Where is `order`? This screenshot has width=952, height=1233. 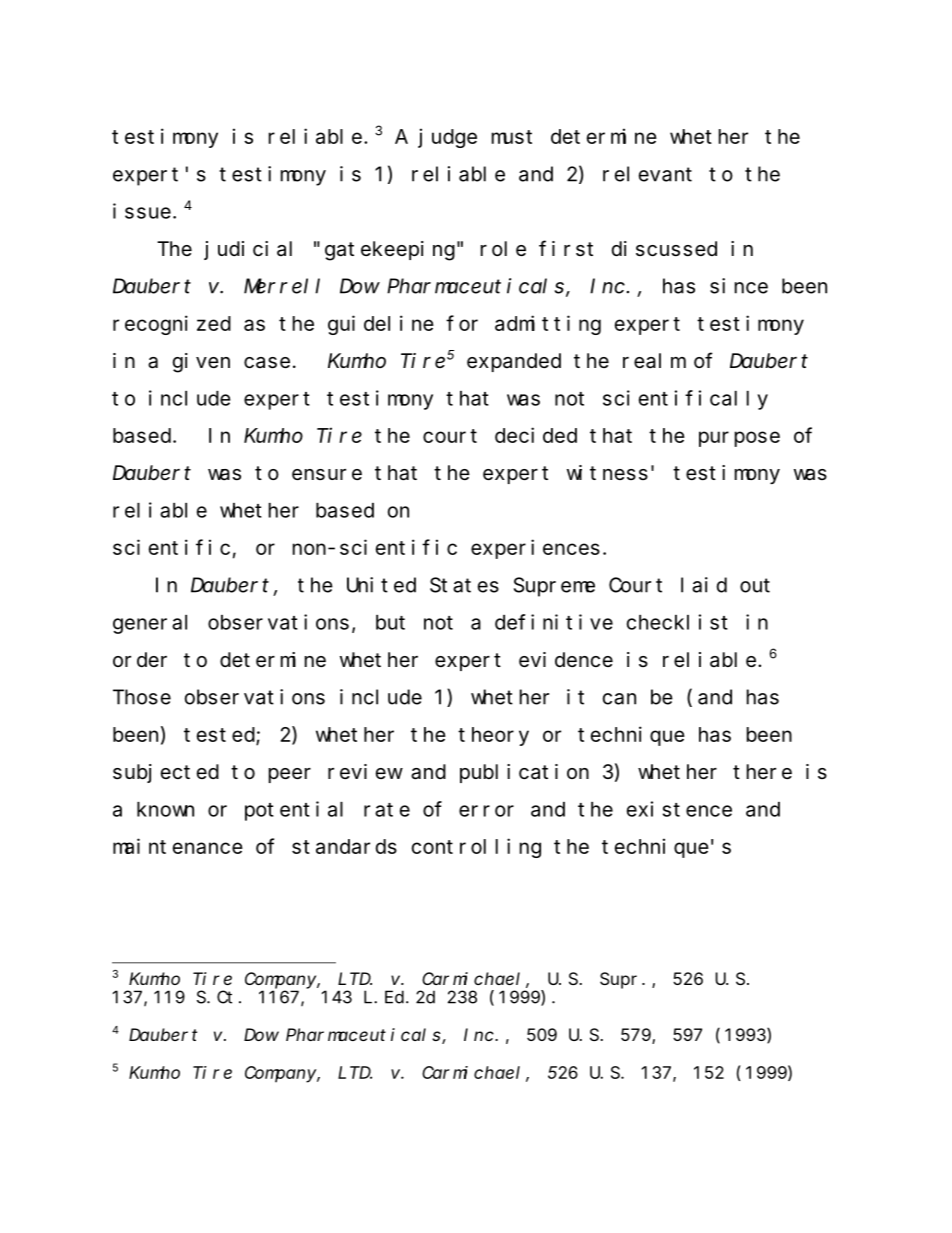 order is located at coordinates (140, 659).
